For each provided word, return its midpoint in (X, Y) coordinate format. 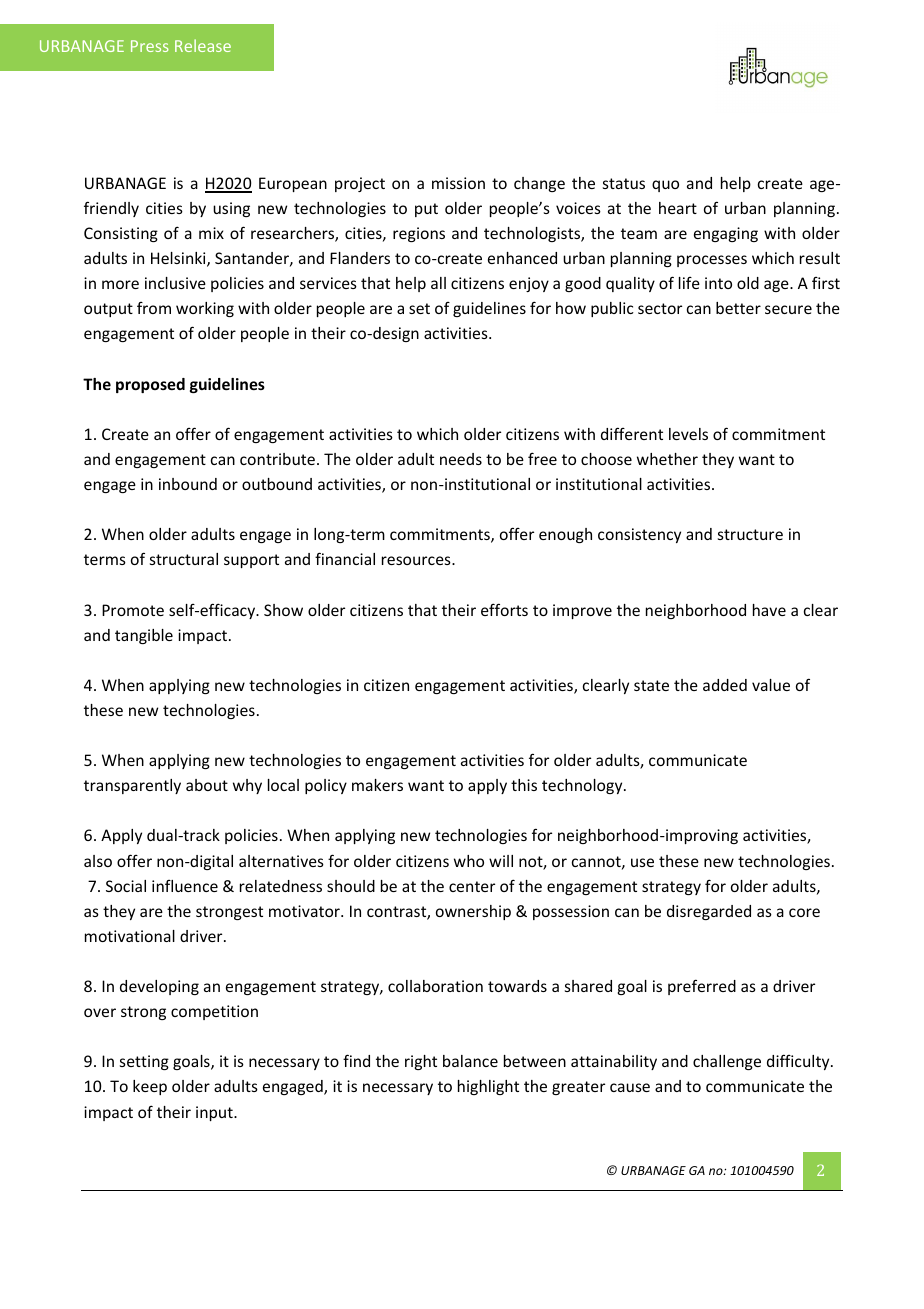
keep (150, 1087)
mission (458, 183)
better (738, 308)
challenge (727, 1062)
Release (203, 45)
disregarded (709, 912)
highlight (488, 1087)
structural (184, 559)
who (469, 861)
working (205, 309)
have (769, 610)
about (207, 785)
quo (665, 186)
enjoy (529, 284)
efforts (504, 609)
